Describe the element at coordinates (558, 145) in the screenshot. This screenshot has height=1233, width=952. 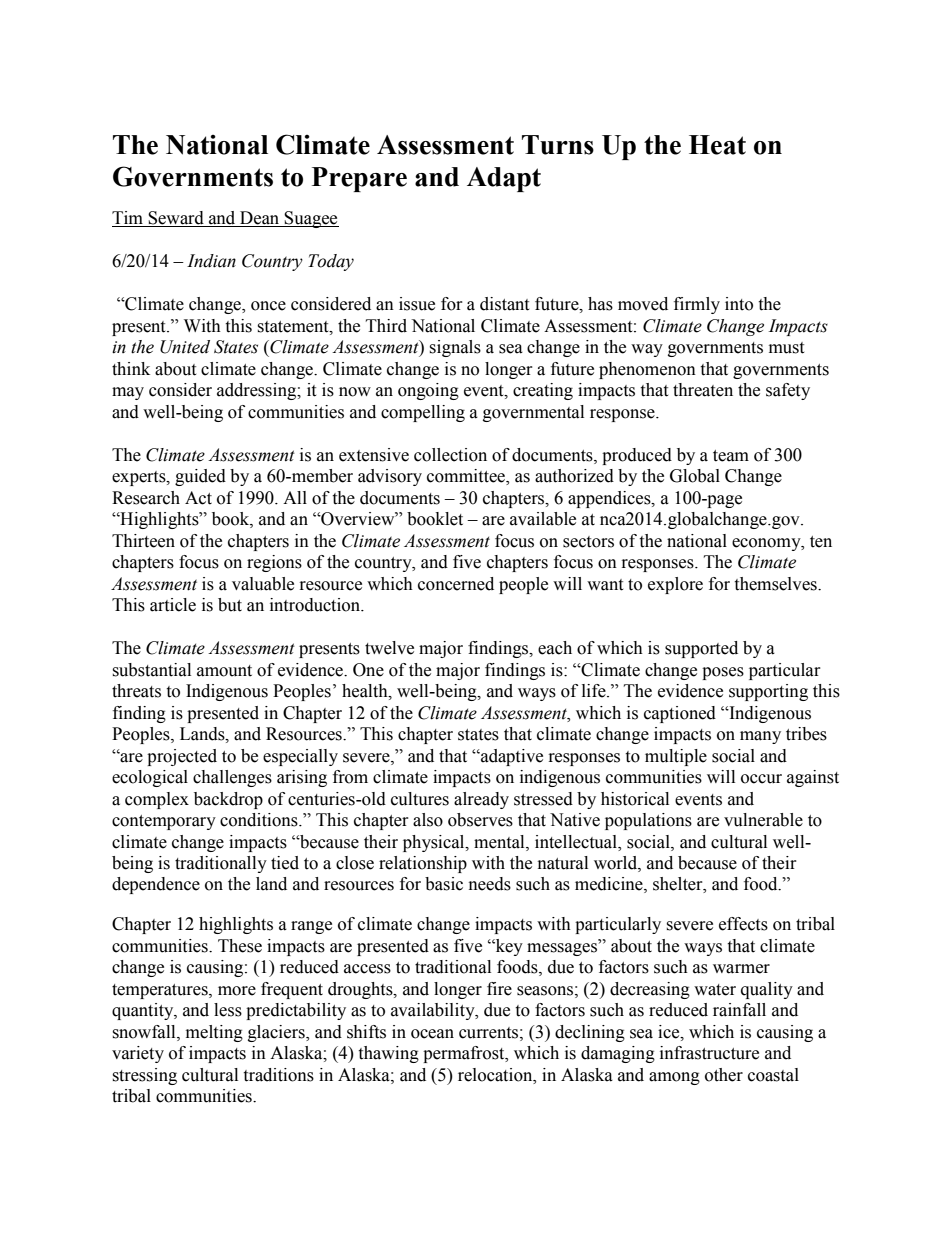
I see `Turns` at that location.
